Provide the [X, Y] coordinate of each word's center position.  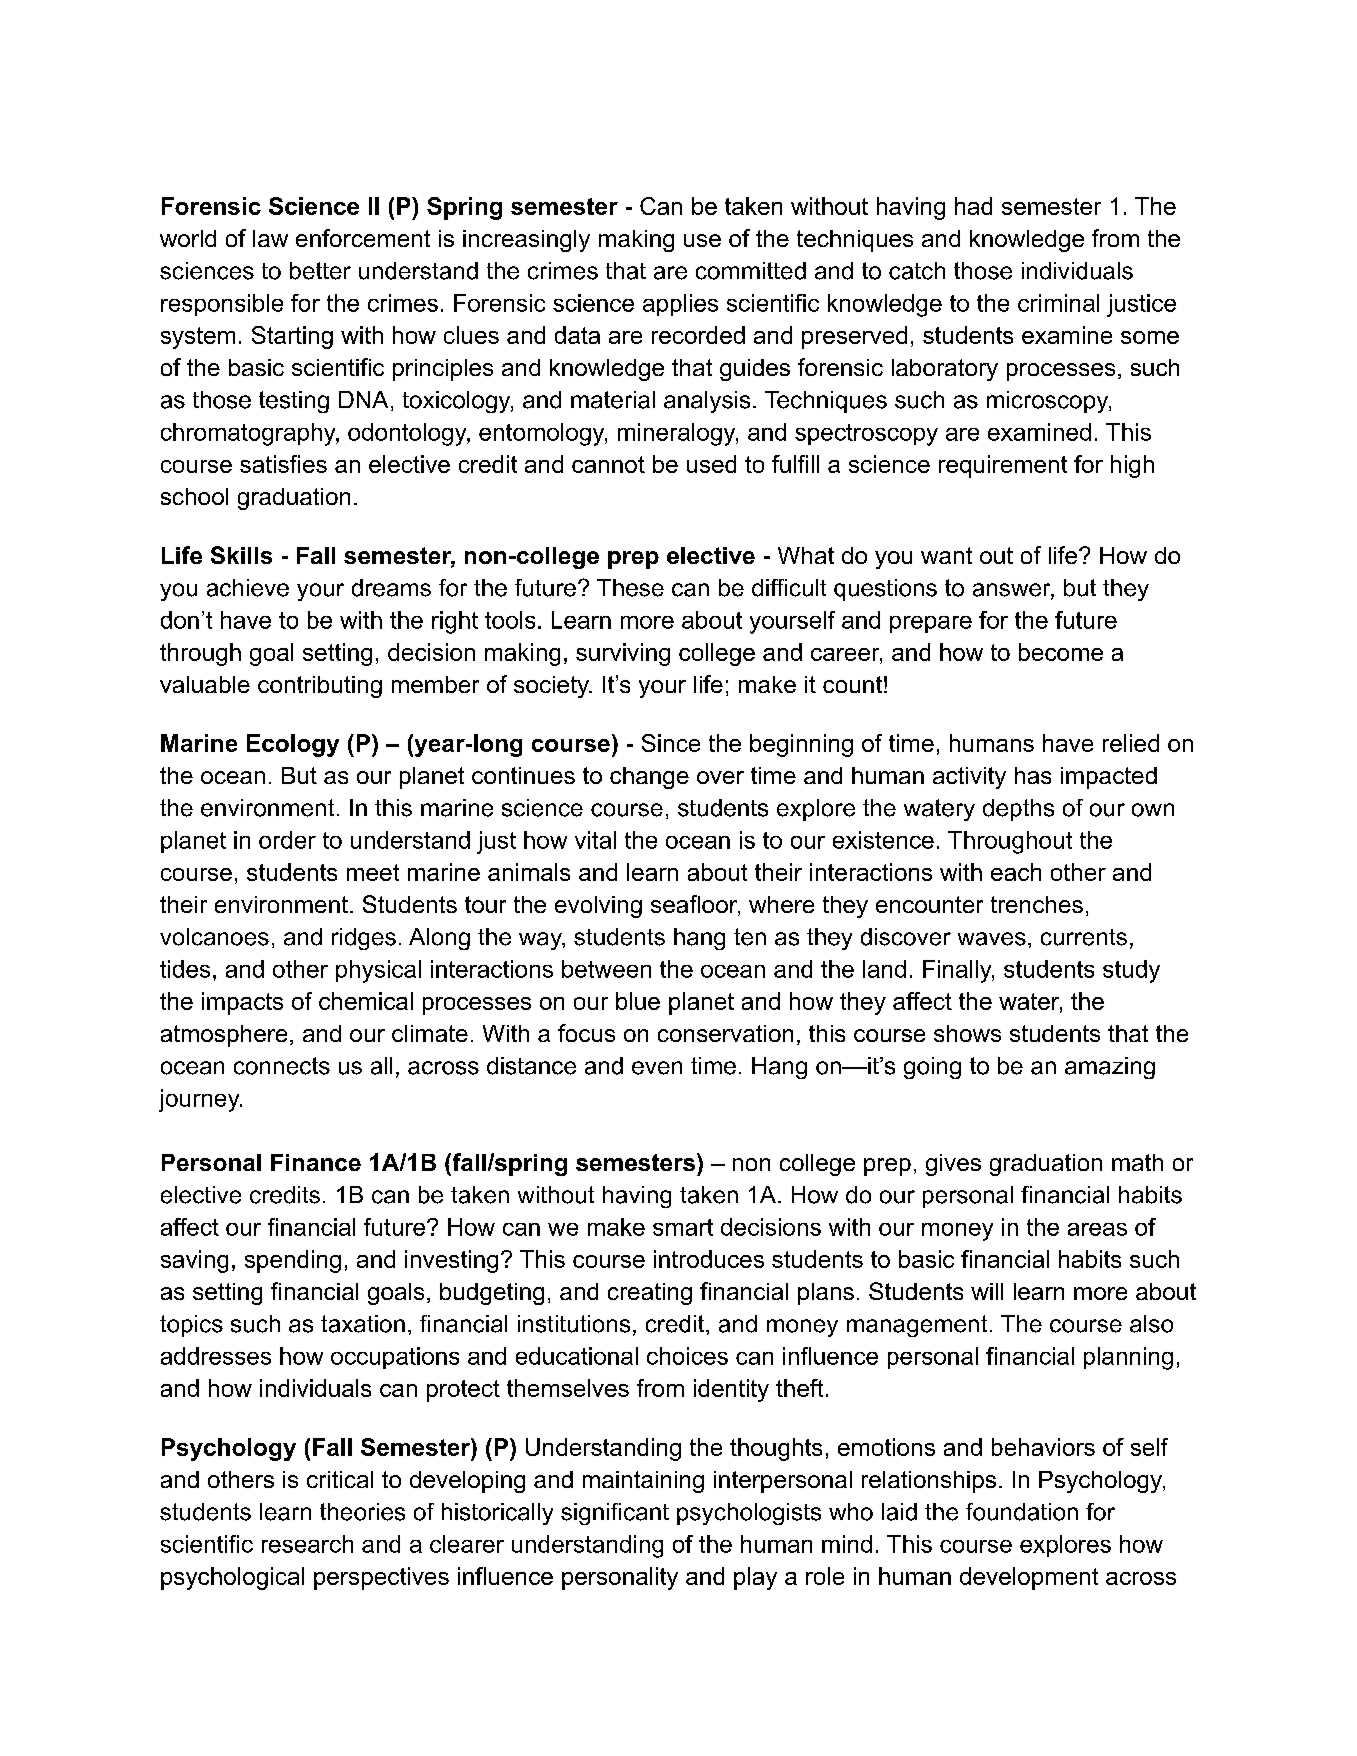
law [270, 238]
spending [293, 1261]
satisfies [283, 464]
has [1033, 775]
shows [967, 1033]
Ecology [293, 745]
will [987, 1291]
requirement [1003, 466]
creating [650, 1294]
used [711, 464]
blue [638, 1001]
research [307, 1544]
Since [671, 743]
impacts [242, 1003]
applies [680, 305]
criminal [1058, 303]
